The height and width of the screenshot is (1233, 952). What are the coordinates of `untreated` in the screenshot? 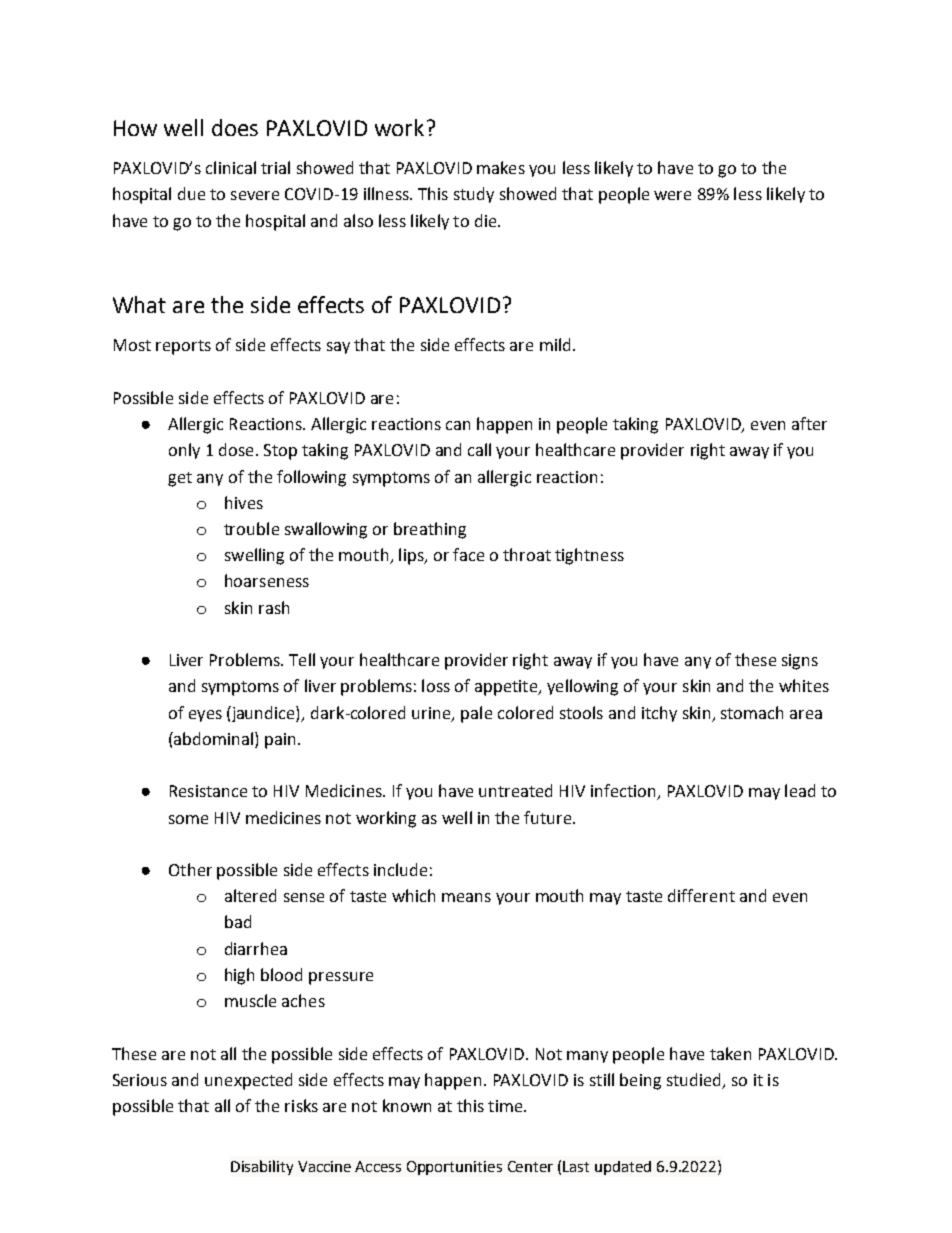 It's located at (515, 790).
